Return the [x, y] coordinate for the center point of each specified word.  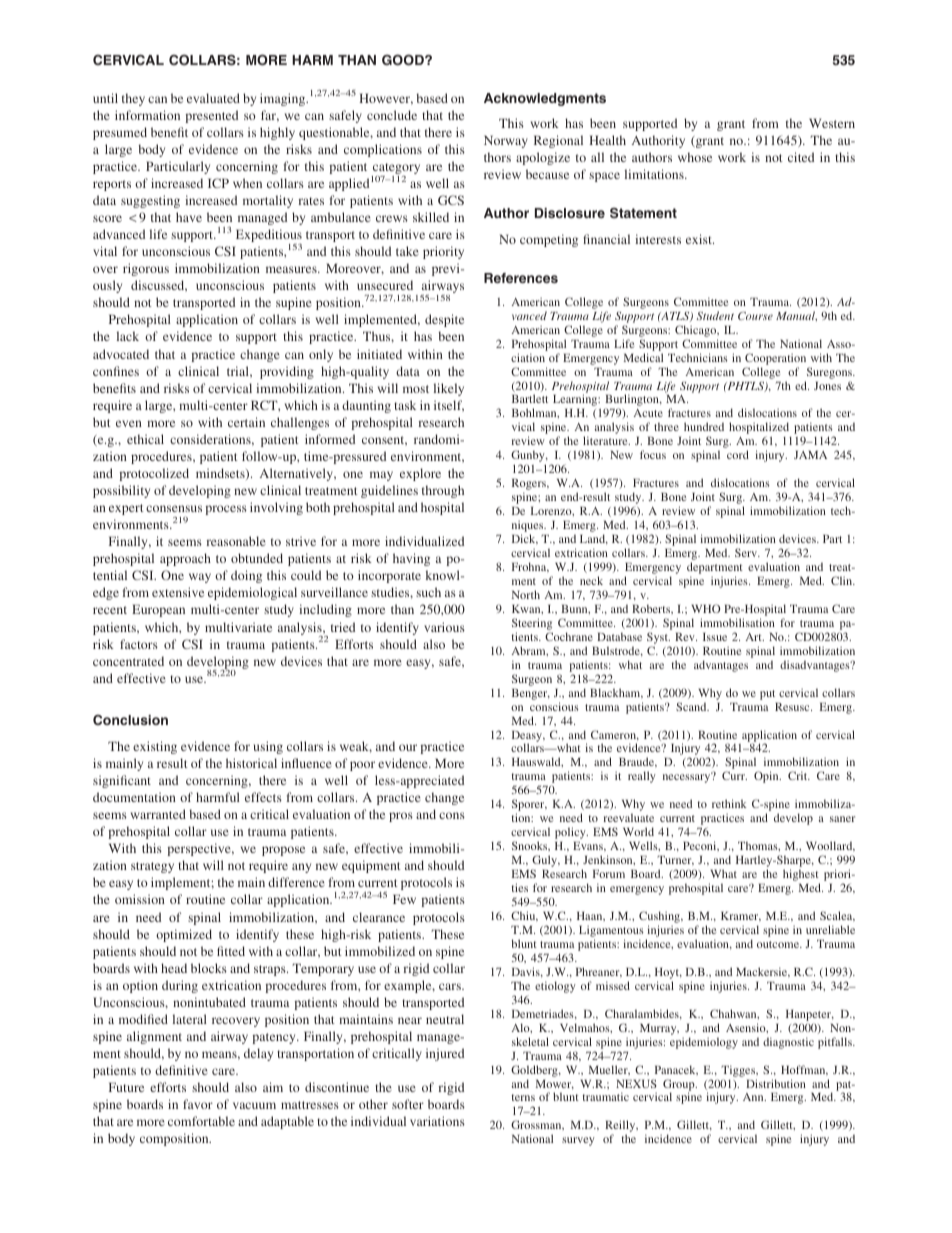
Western [832, 123]
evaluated [213, 98]
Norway [506, 141]
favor [198, 1104]
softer [408, 1104]
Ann [754, 1097]
